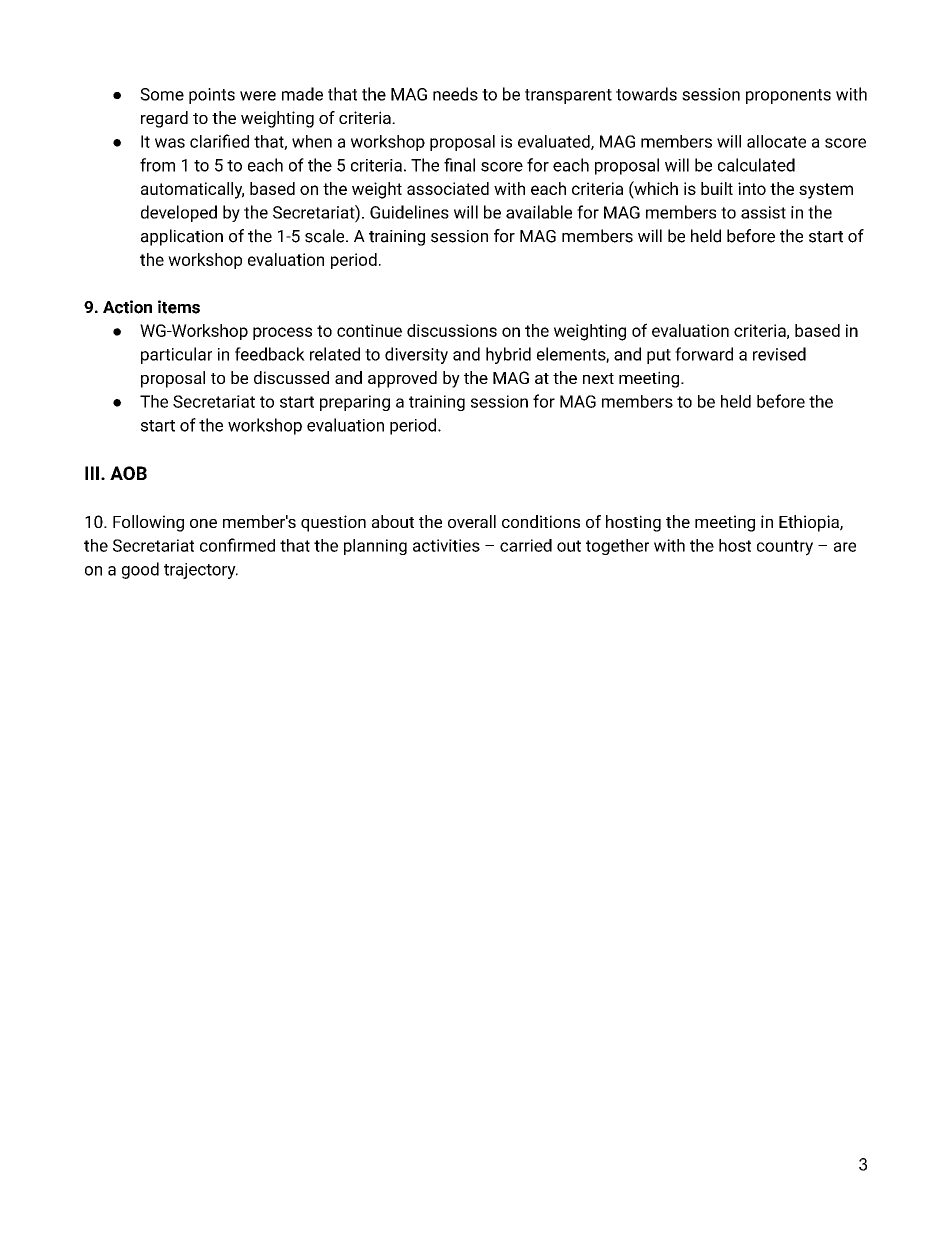  Describe the element at coordinates (452, 330) in the screenshot. I see `discussions` at that location.
